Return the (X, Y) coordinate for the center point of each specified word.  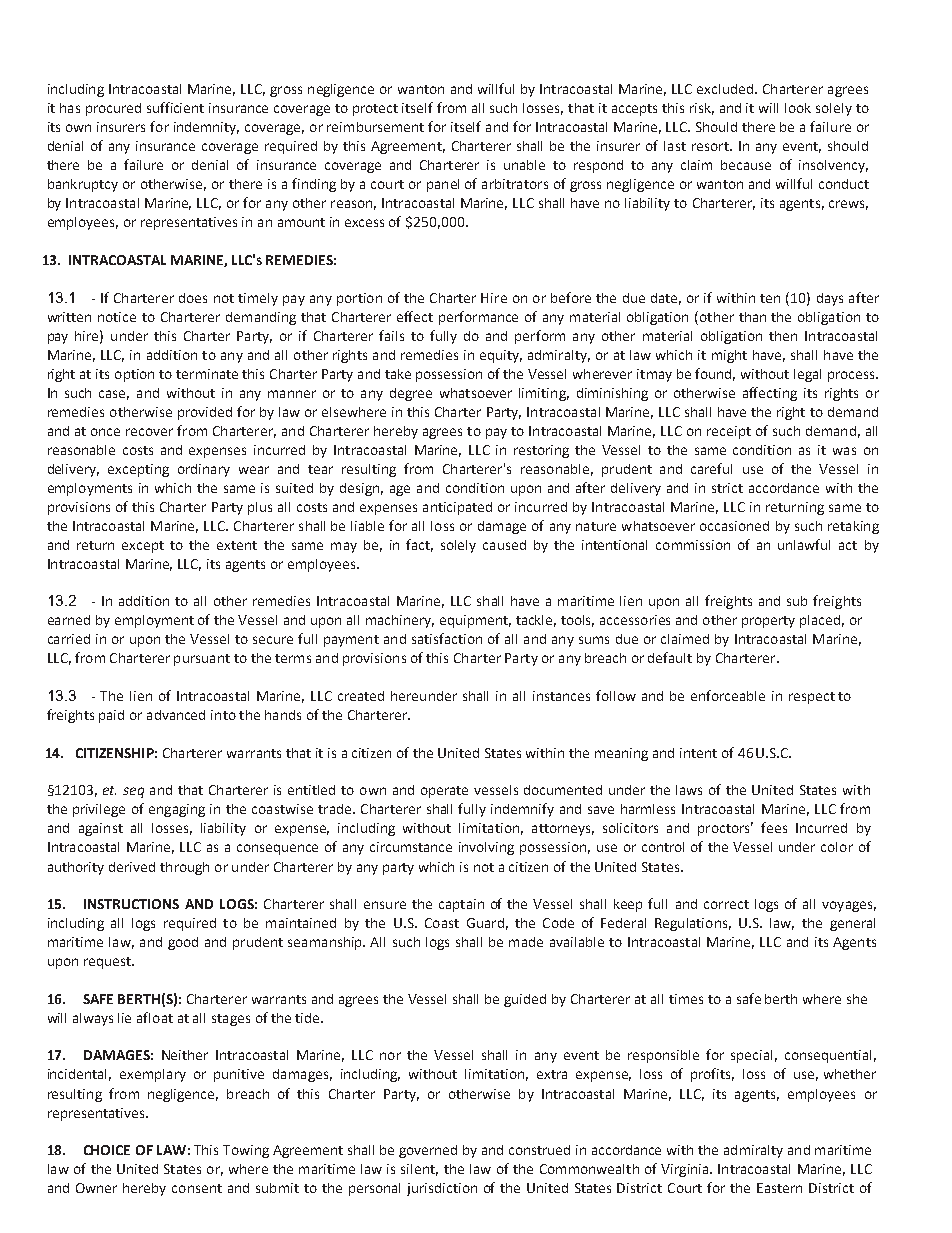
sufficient (175, 107)
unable (524, 165)
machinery (400, 621)
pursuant (202, 660)
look (798, 108)
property (768, 622)
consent (197, 1188)
